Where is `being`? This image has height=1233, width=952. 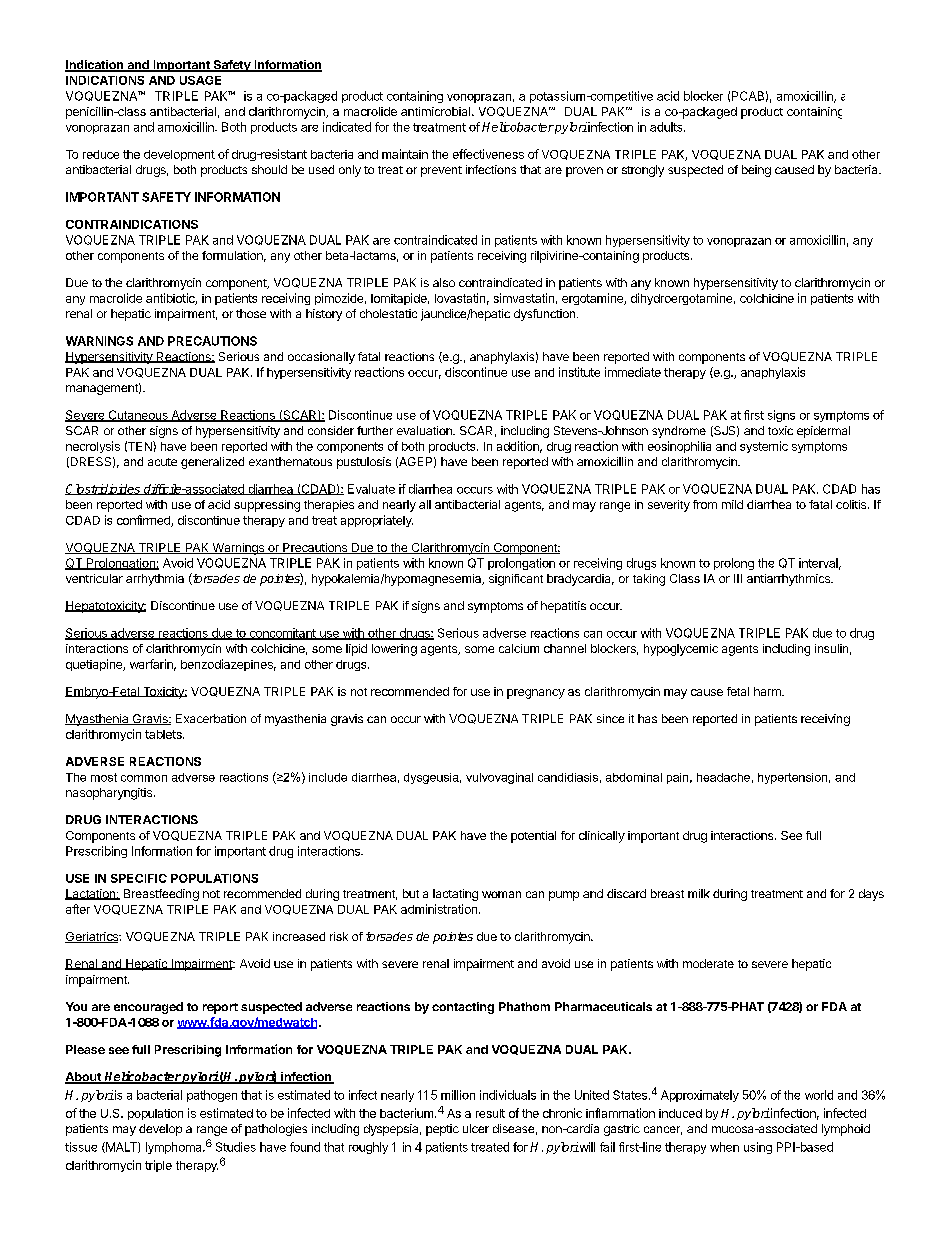 being is located at coordinates (756, 171).
